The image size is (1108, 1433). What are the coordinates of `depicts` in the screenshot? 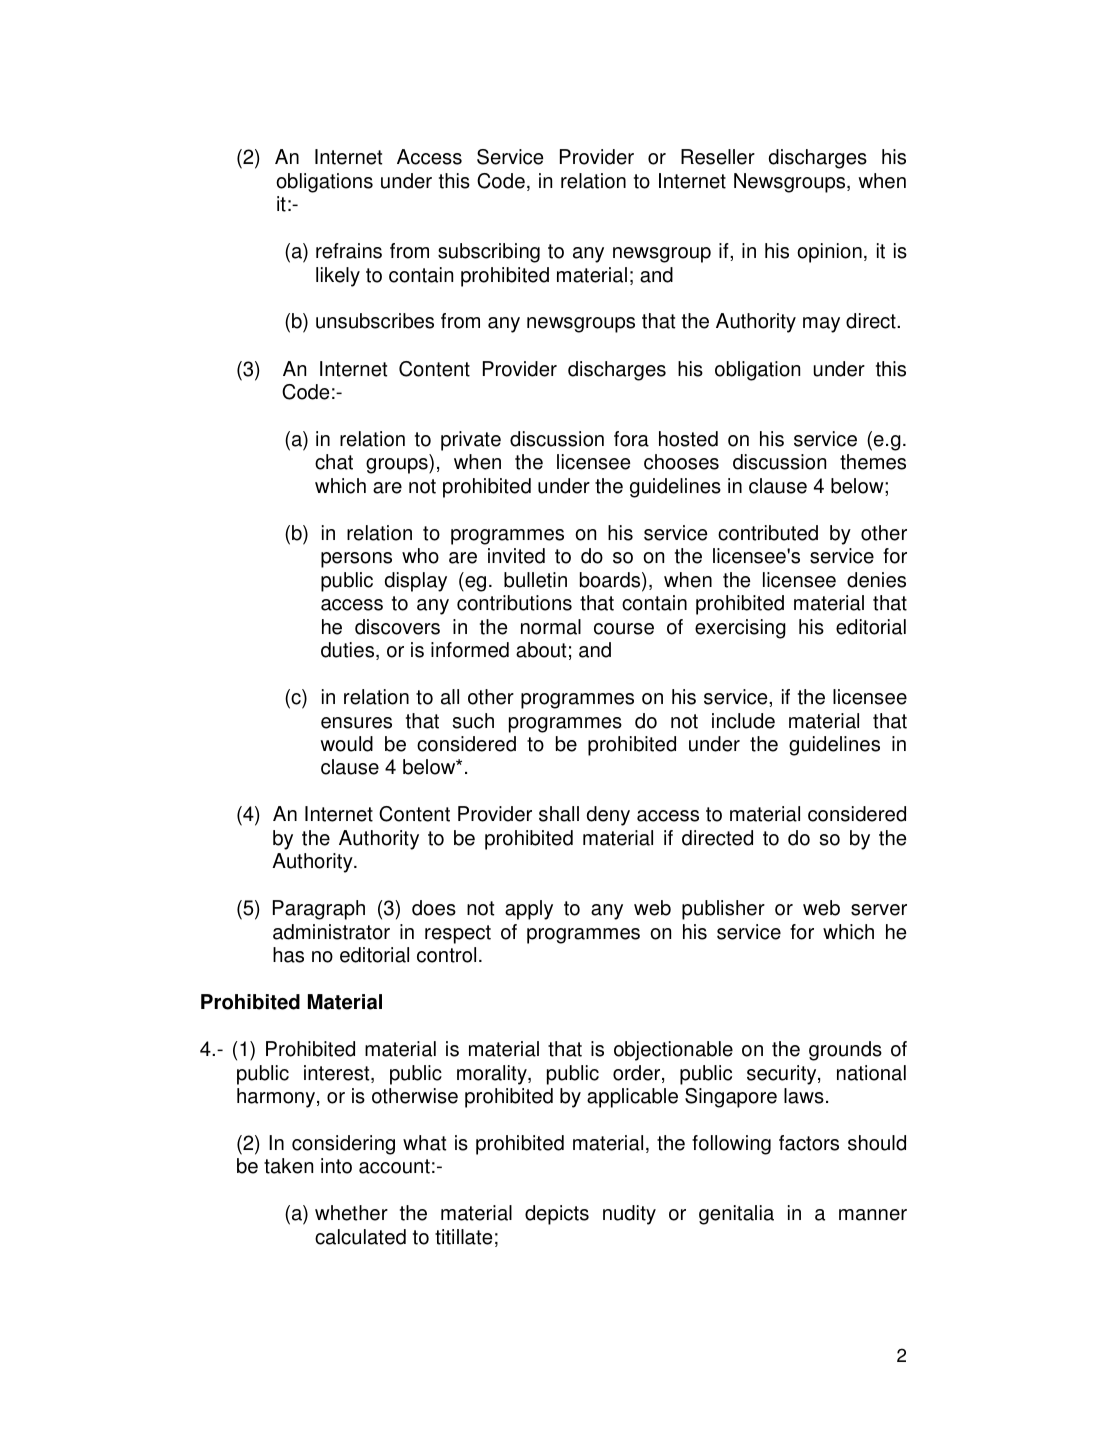 It's located at (557, 1215).
